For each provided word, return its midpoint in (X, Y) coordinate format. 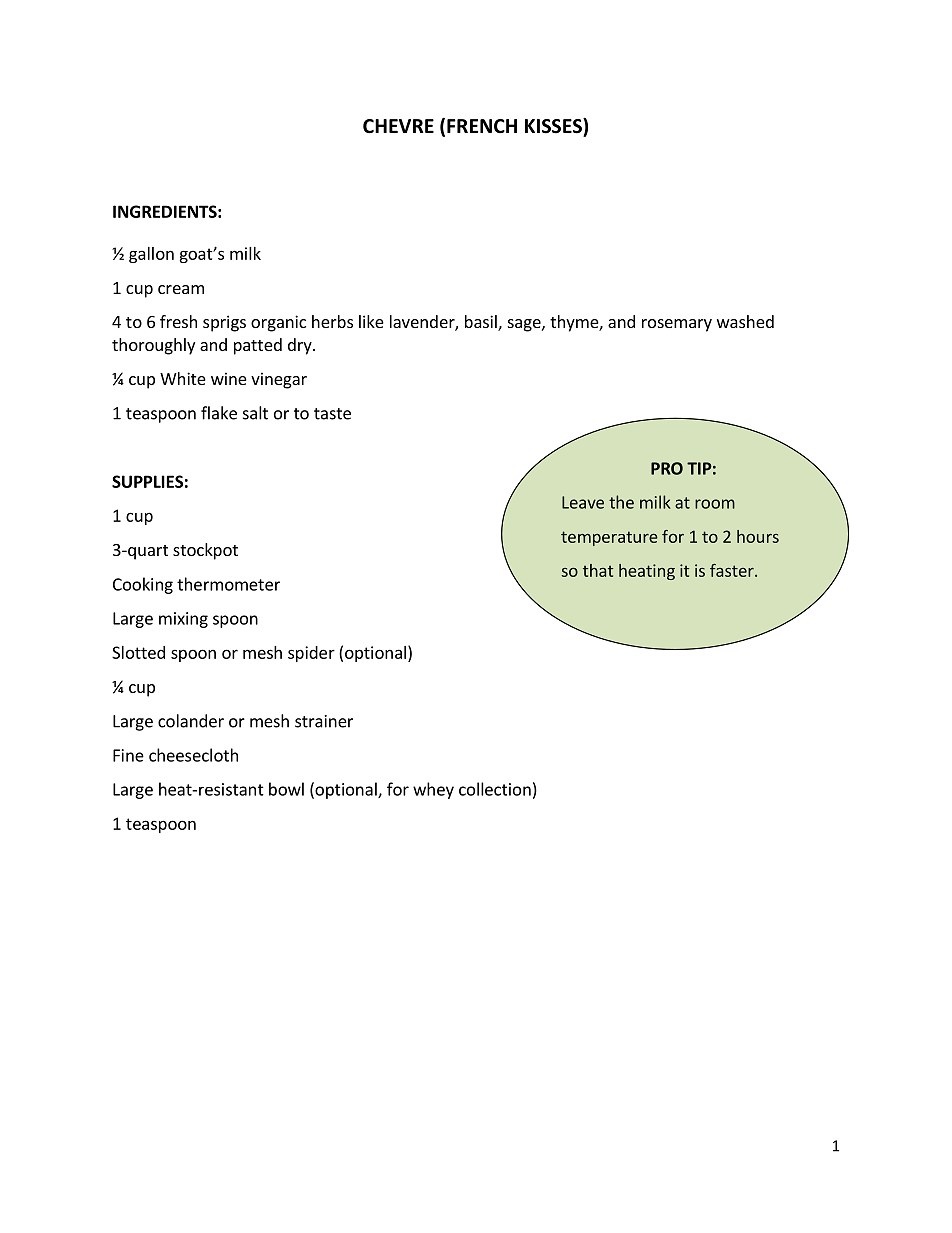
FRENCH (482, 126)
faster (733, 570)
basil (482, 323)
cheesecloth (193, 755)
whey (433, 790)
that (598, 570)
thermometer (228, 584)
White (183, 378)
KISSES (554, 126)
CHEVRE (398, 126)
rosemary (677, 325)
